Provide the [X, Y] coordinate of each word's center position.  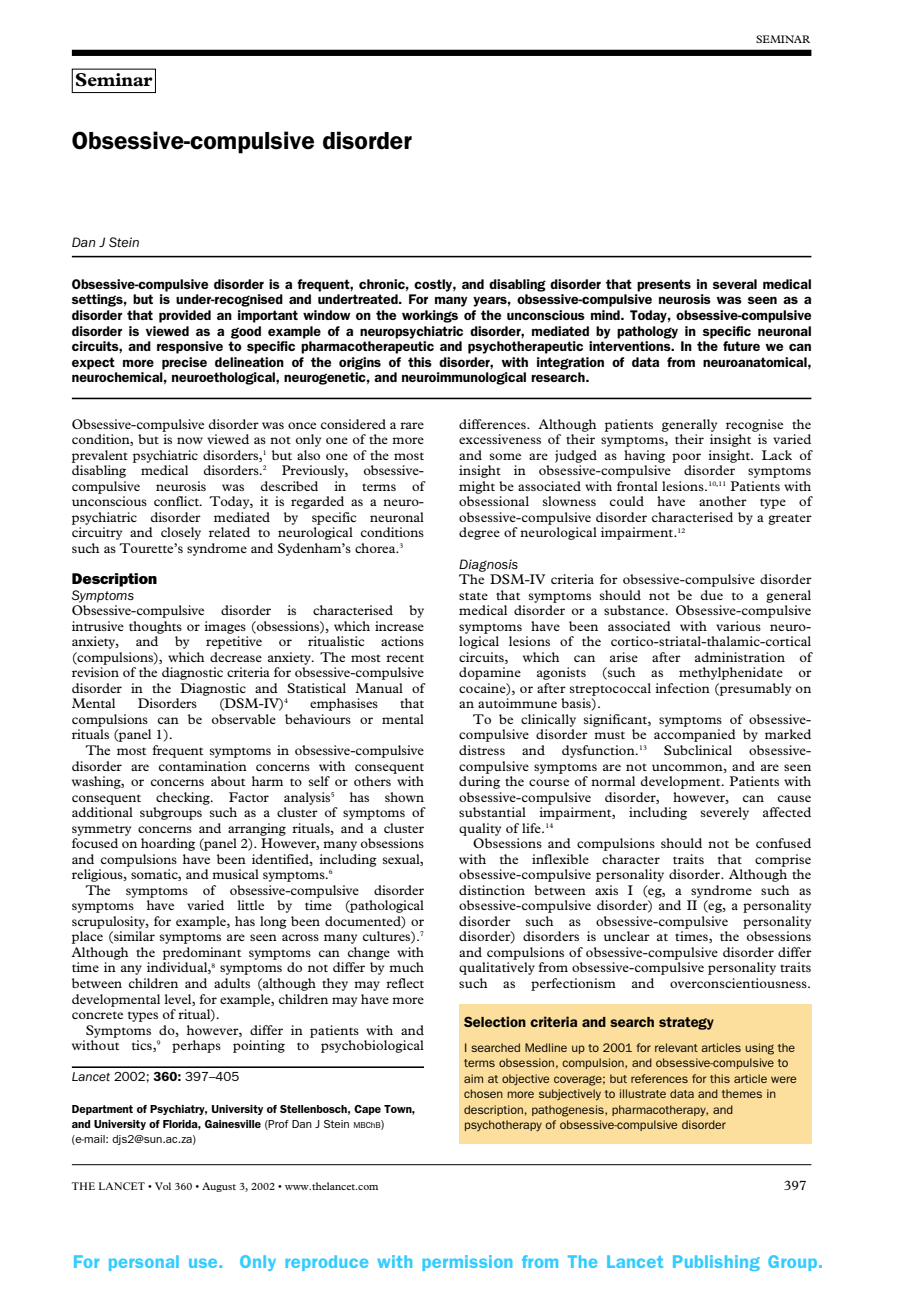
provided [185, 316]
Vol [163, 1186]
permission [467, 1263]
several [735, 284]
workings [430, 316]
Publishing [716, 1263]
